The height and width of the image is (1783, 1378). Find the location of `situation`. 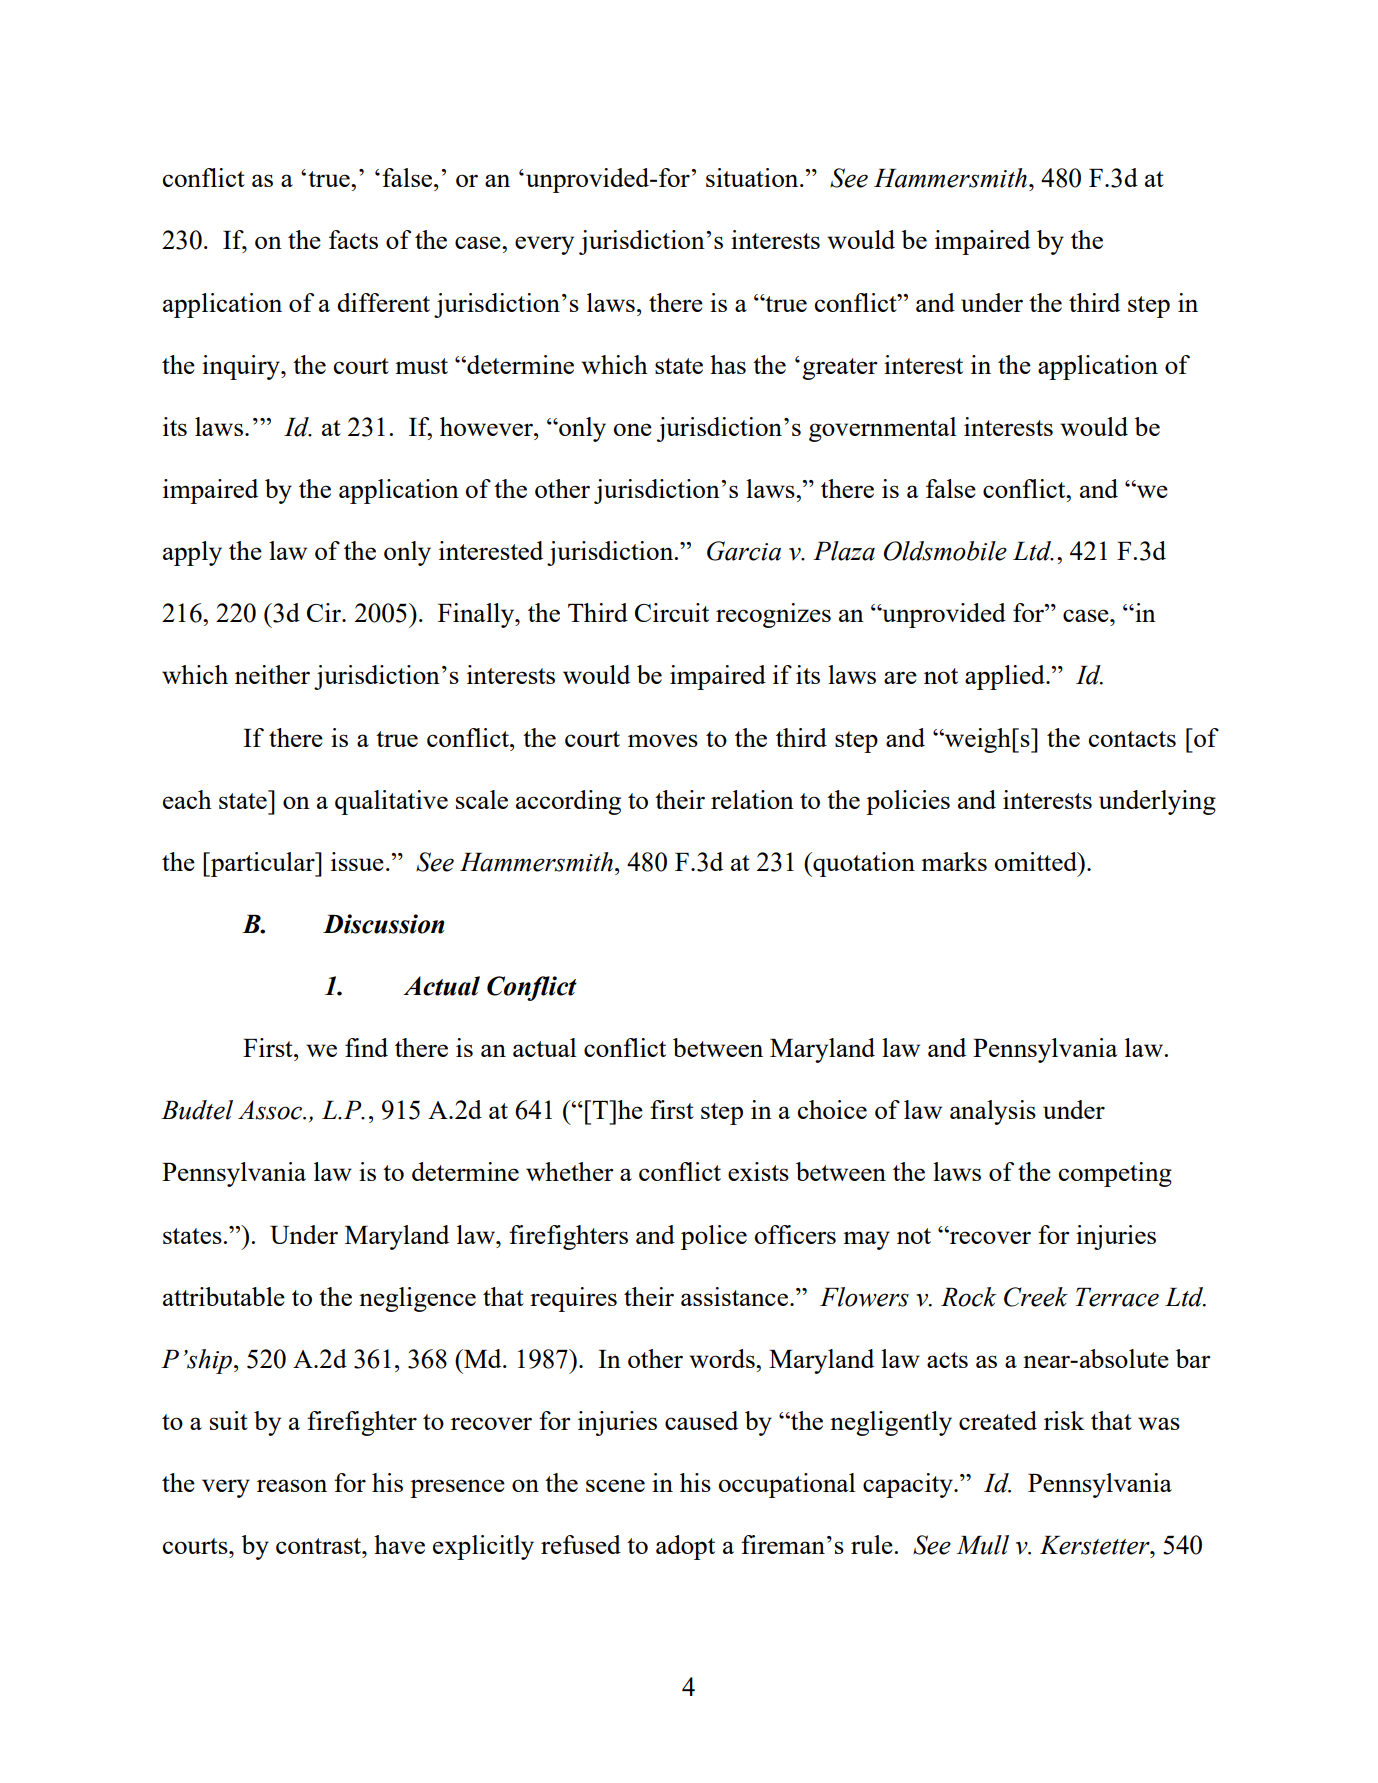

situation is located at coordinates (753, 177).
